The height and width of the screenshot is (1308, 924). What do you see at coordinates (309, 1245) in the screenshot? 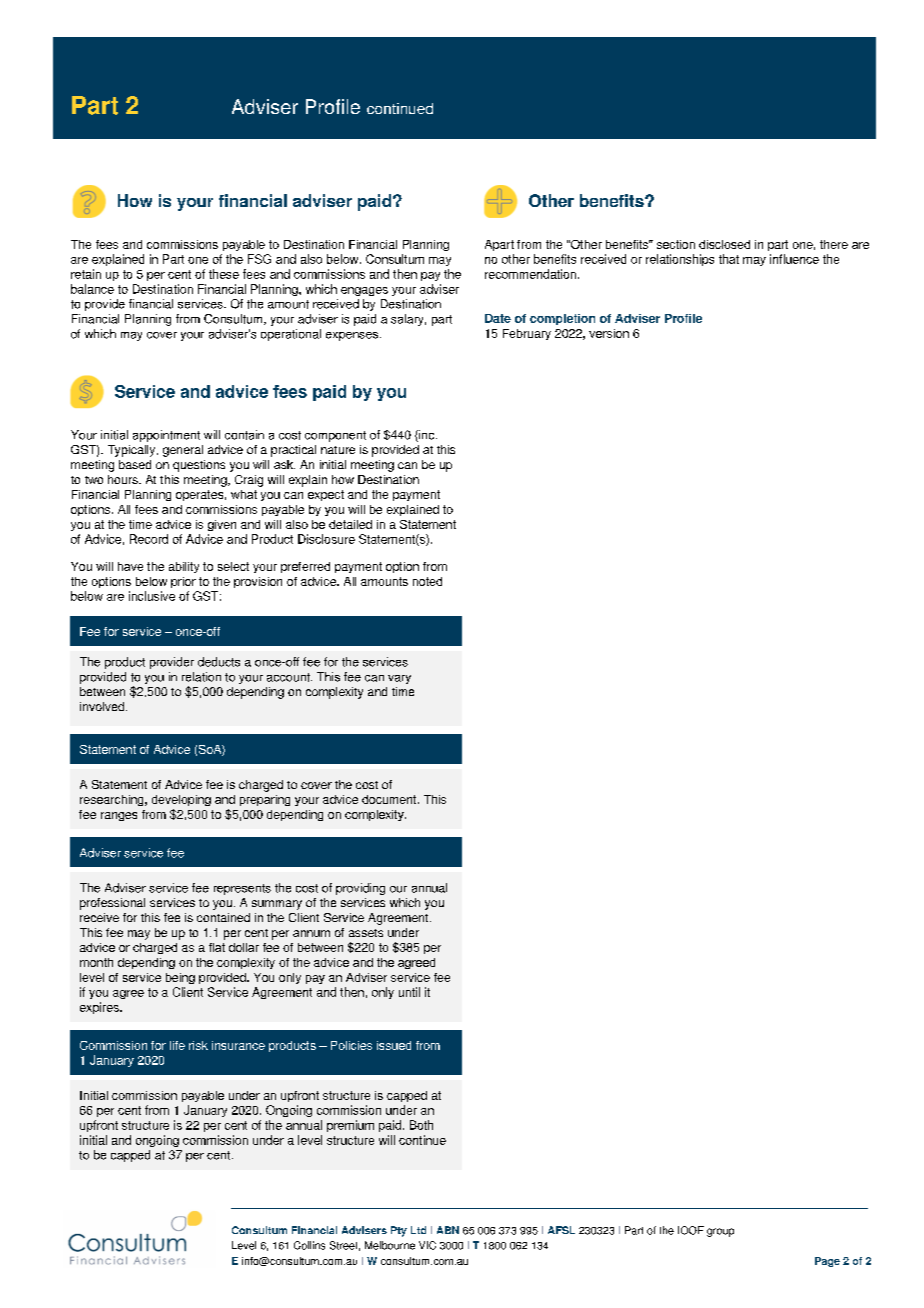
I see `Collins` at bounding box center [309, 1245].
